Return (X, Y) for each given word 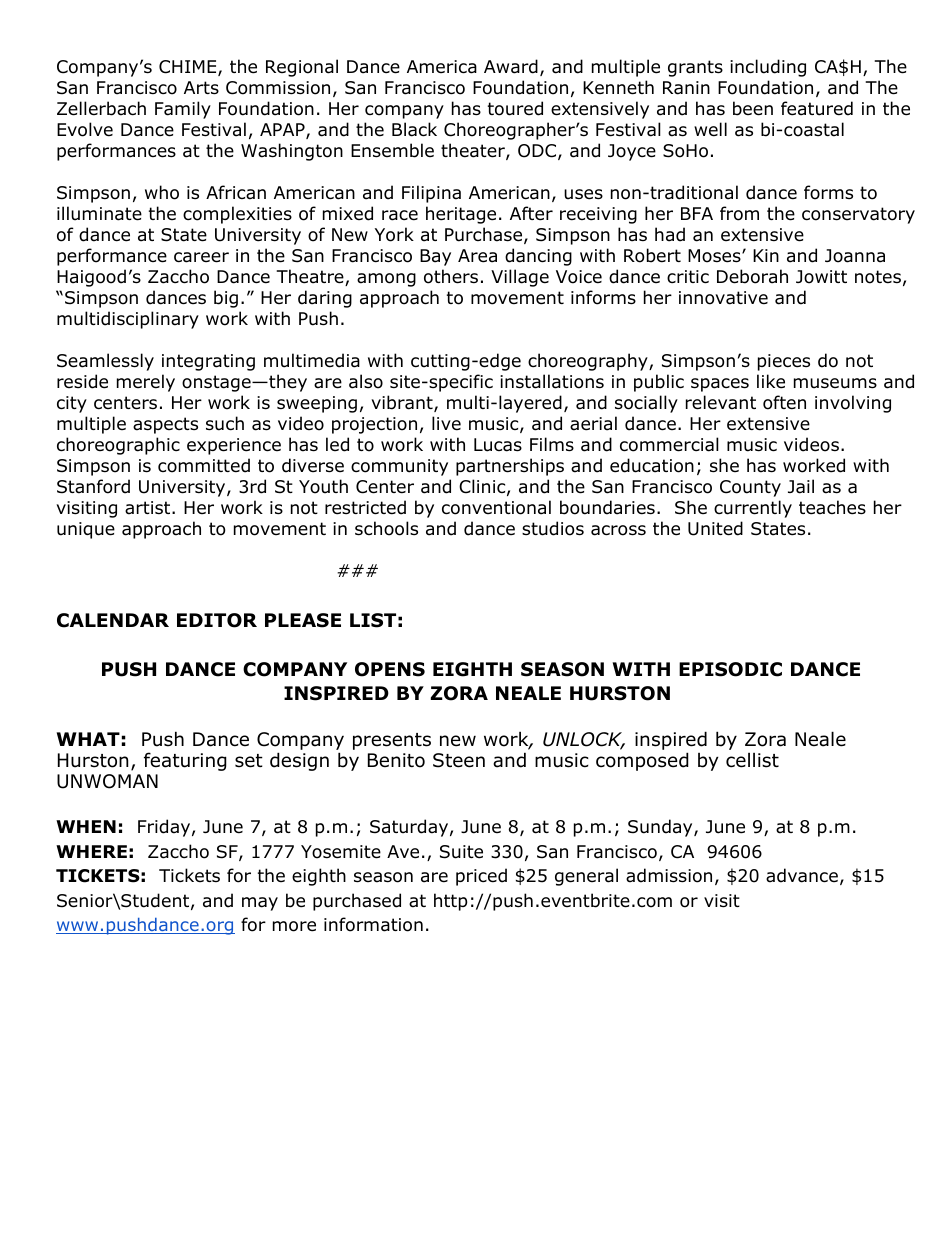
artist (149, 508)
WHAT (88, 739)
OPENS (390, 669)
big (226, 299)
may (260, 904)
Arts (201, 88)
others (451, 276)
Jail (801, 486)
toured (515, 108)
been (753, 108)
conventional (496, 507)
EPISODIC (730, 669)
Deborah (752, 276)
